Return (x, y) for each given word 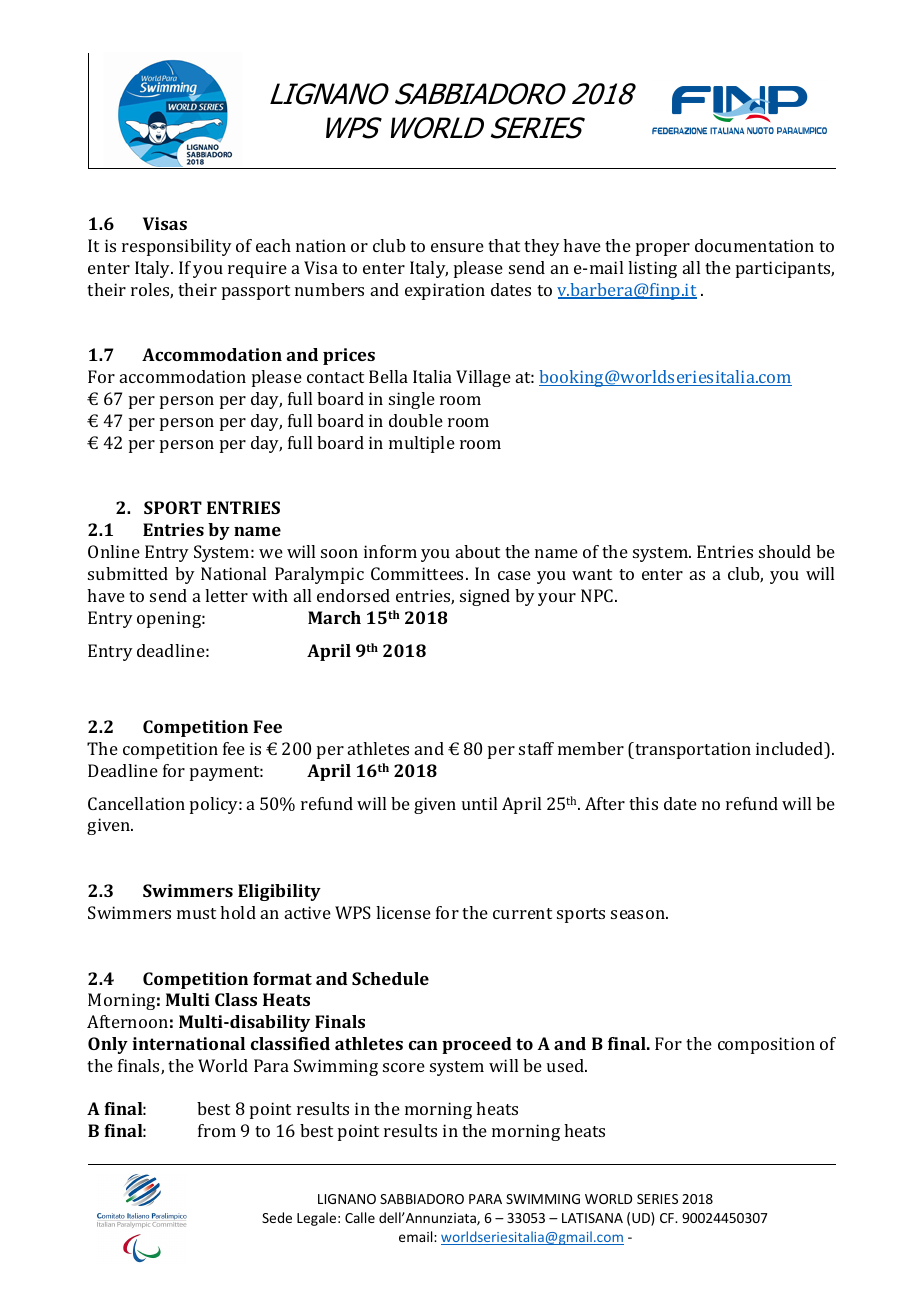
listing (652, 269)
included (791, 748)
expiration (445, 291)
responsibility (177, 247)
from (217, 1130)
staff (536, 748)
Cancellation (136, 803)
